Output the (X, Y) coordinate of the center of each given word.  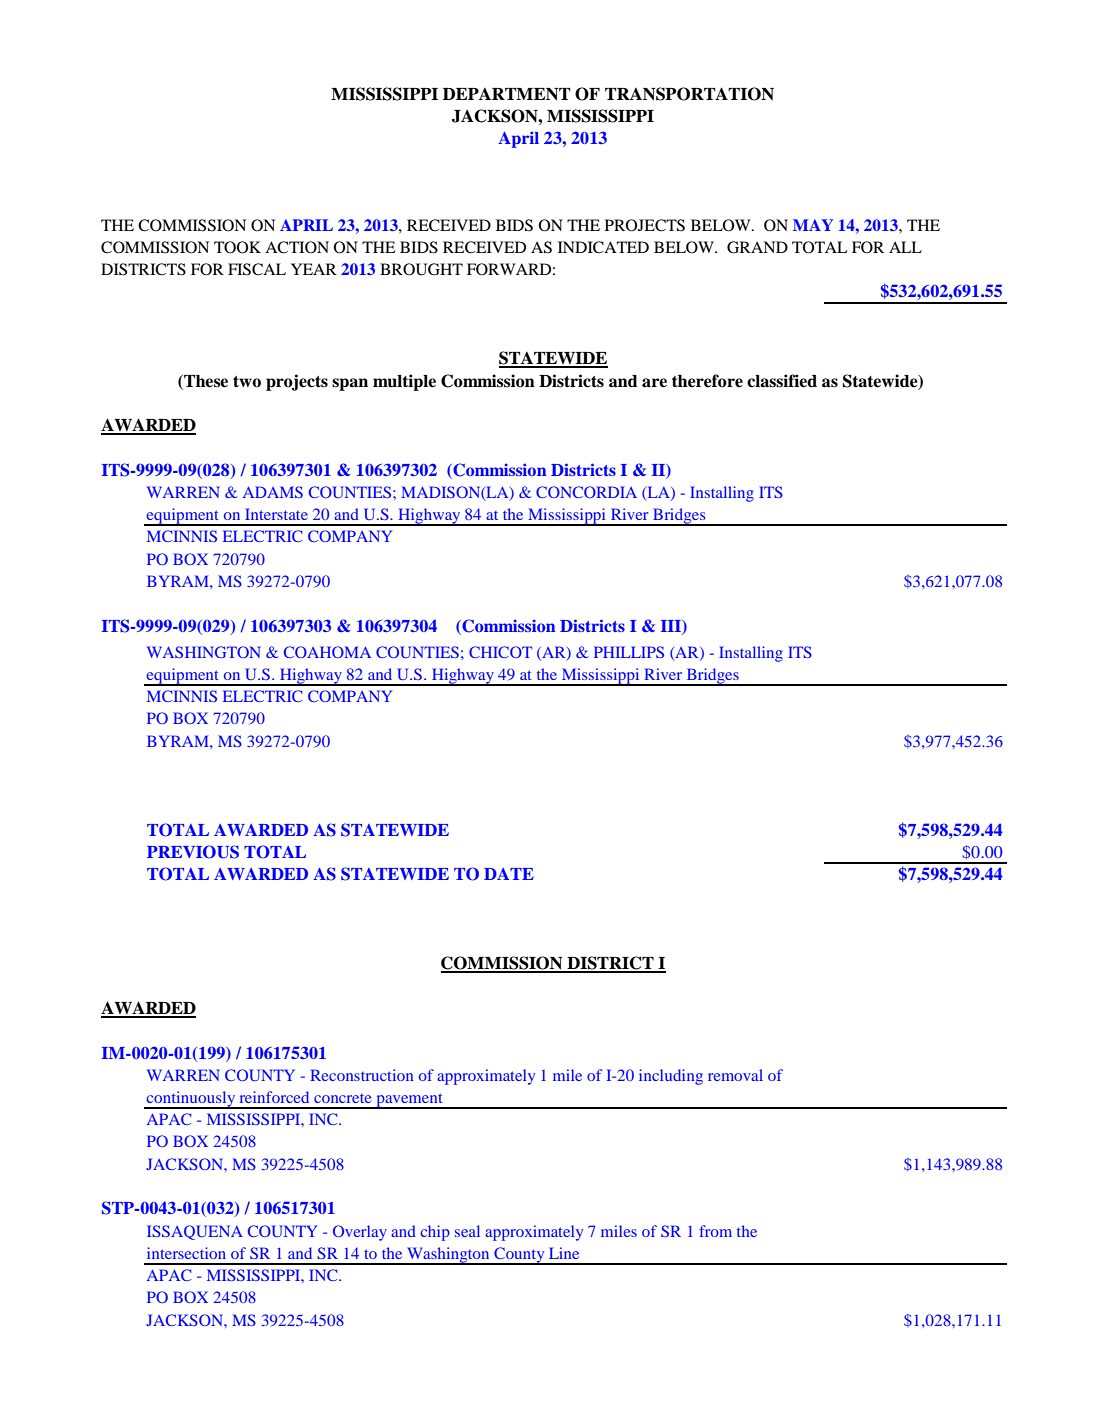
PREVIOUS (193, 852)
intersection (186, 1253)
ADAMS (273, 492)
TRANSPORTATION (689, 94)
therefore (707, 381)
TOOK (237, 247)
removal (735, 1075)
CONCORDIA (586, 492)
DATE (509, 874)
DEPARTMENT (507, 94)
